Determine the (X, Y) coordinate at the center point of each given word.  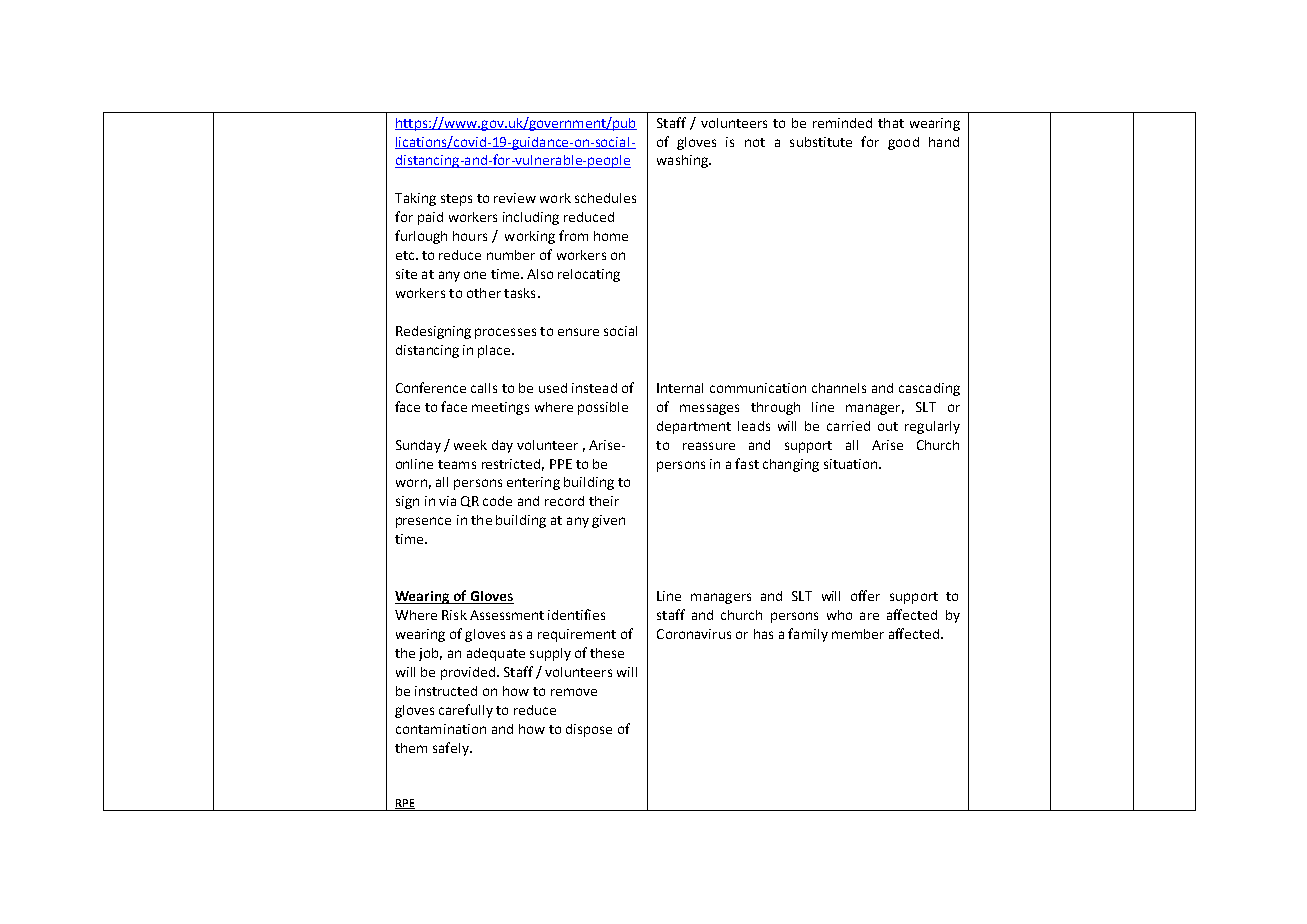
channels (839, 388)
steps (456, 200)
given (608, 521)
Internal (680, 388)
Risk (454, 615)
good (903, 143)
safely (452, 749)
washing (683, 161)
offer (865, 595)
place (495, 351)
